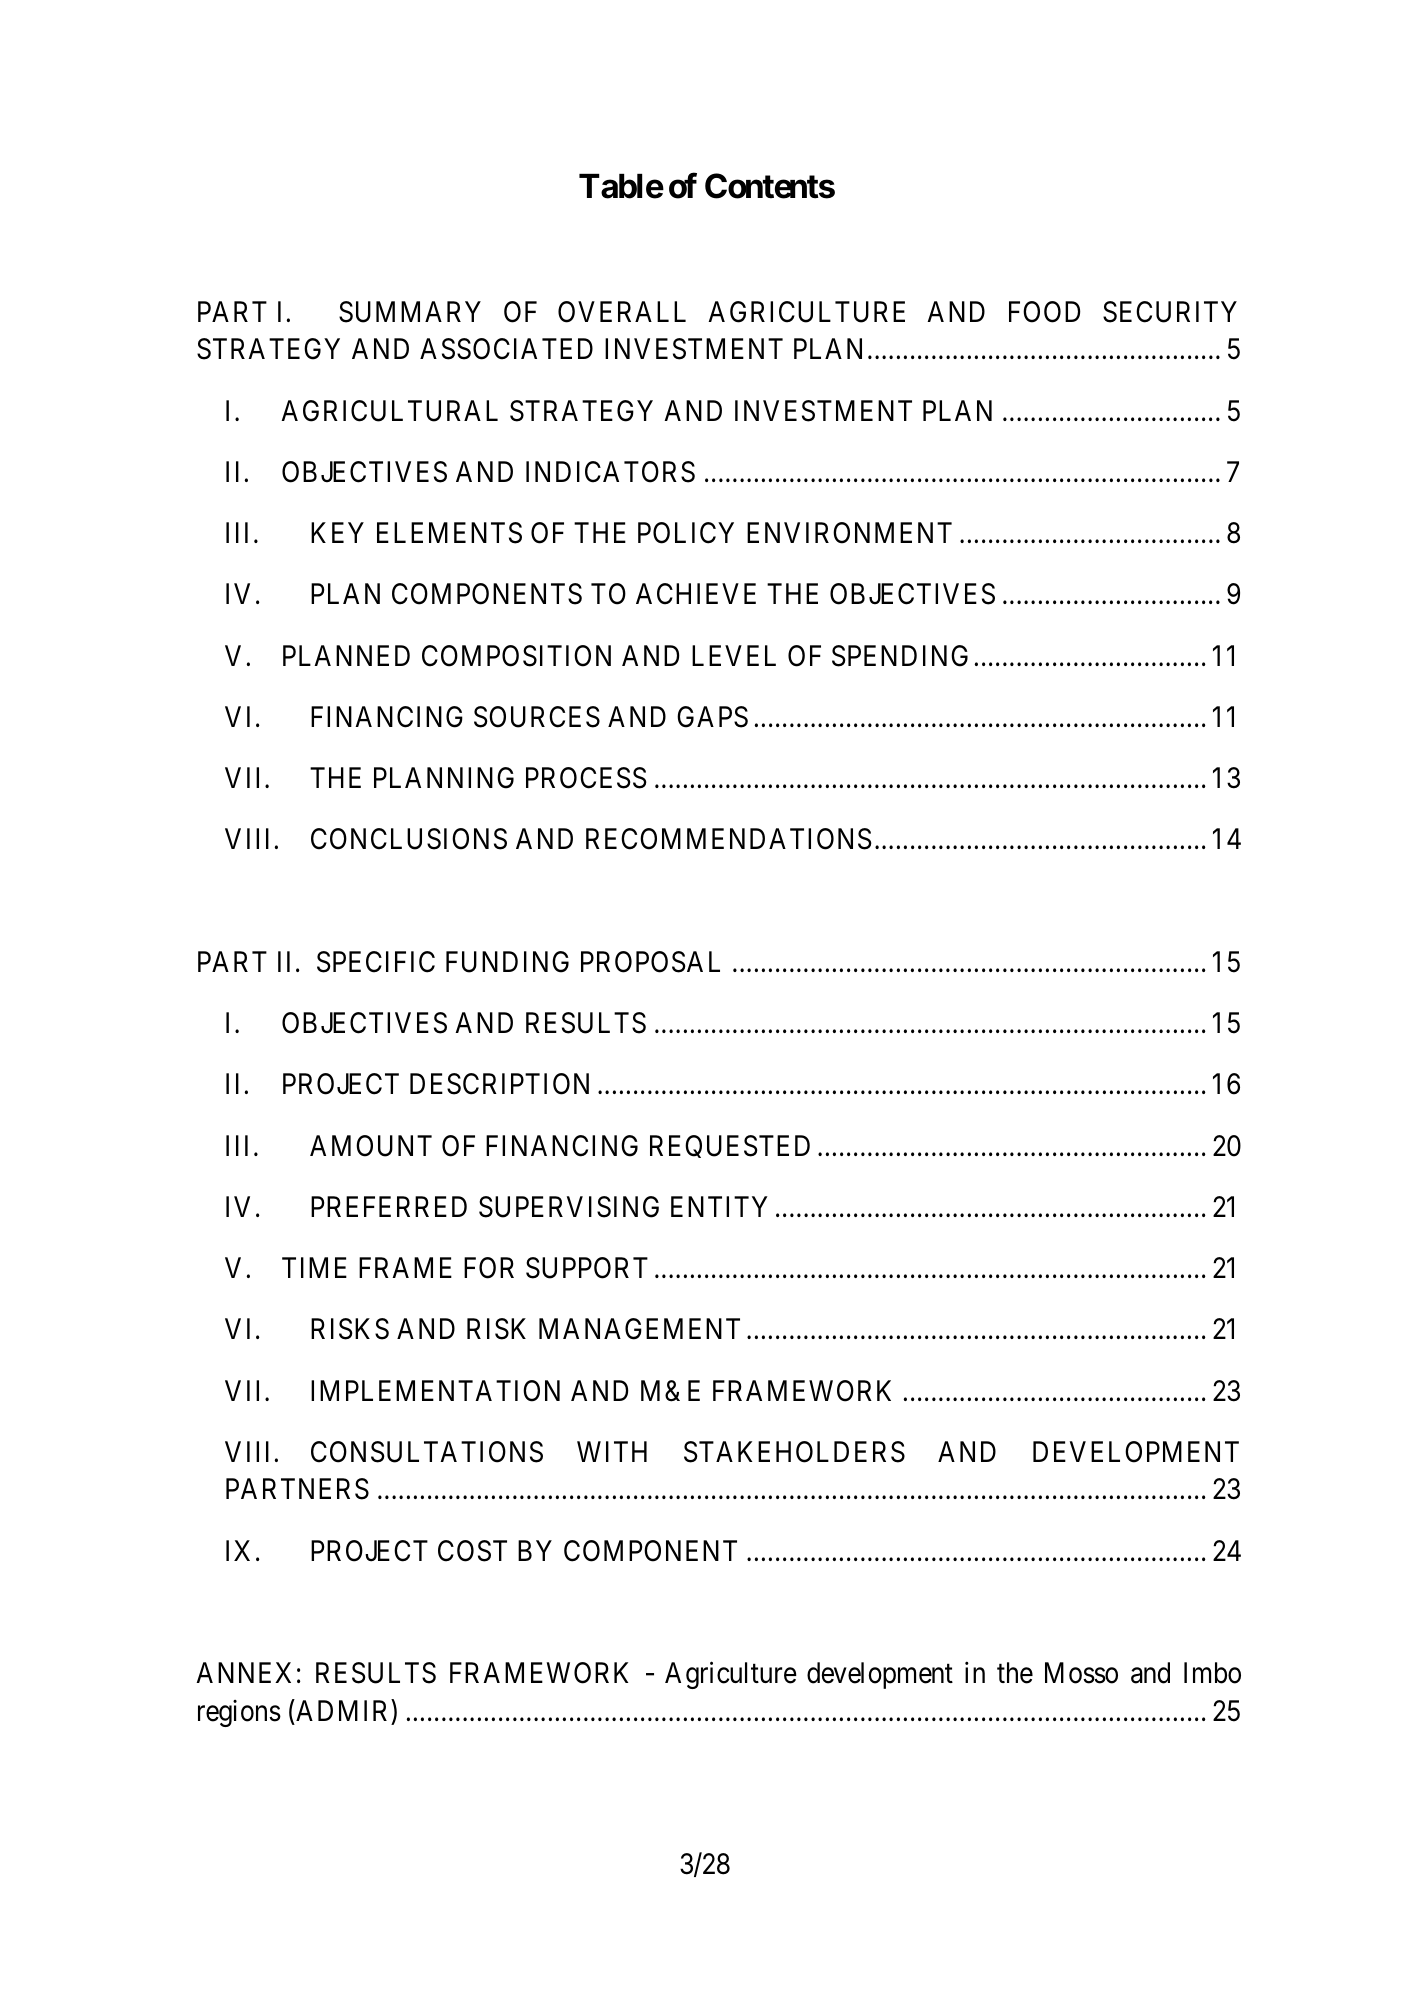  What do you see at coordinates (1044, 312) in the image?
I see `FOOD` at bounding box center [1044, 312].
